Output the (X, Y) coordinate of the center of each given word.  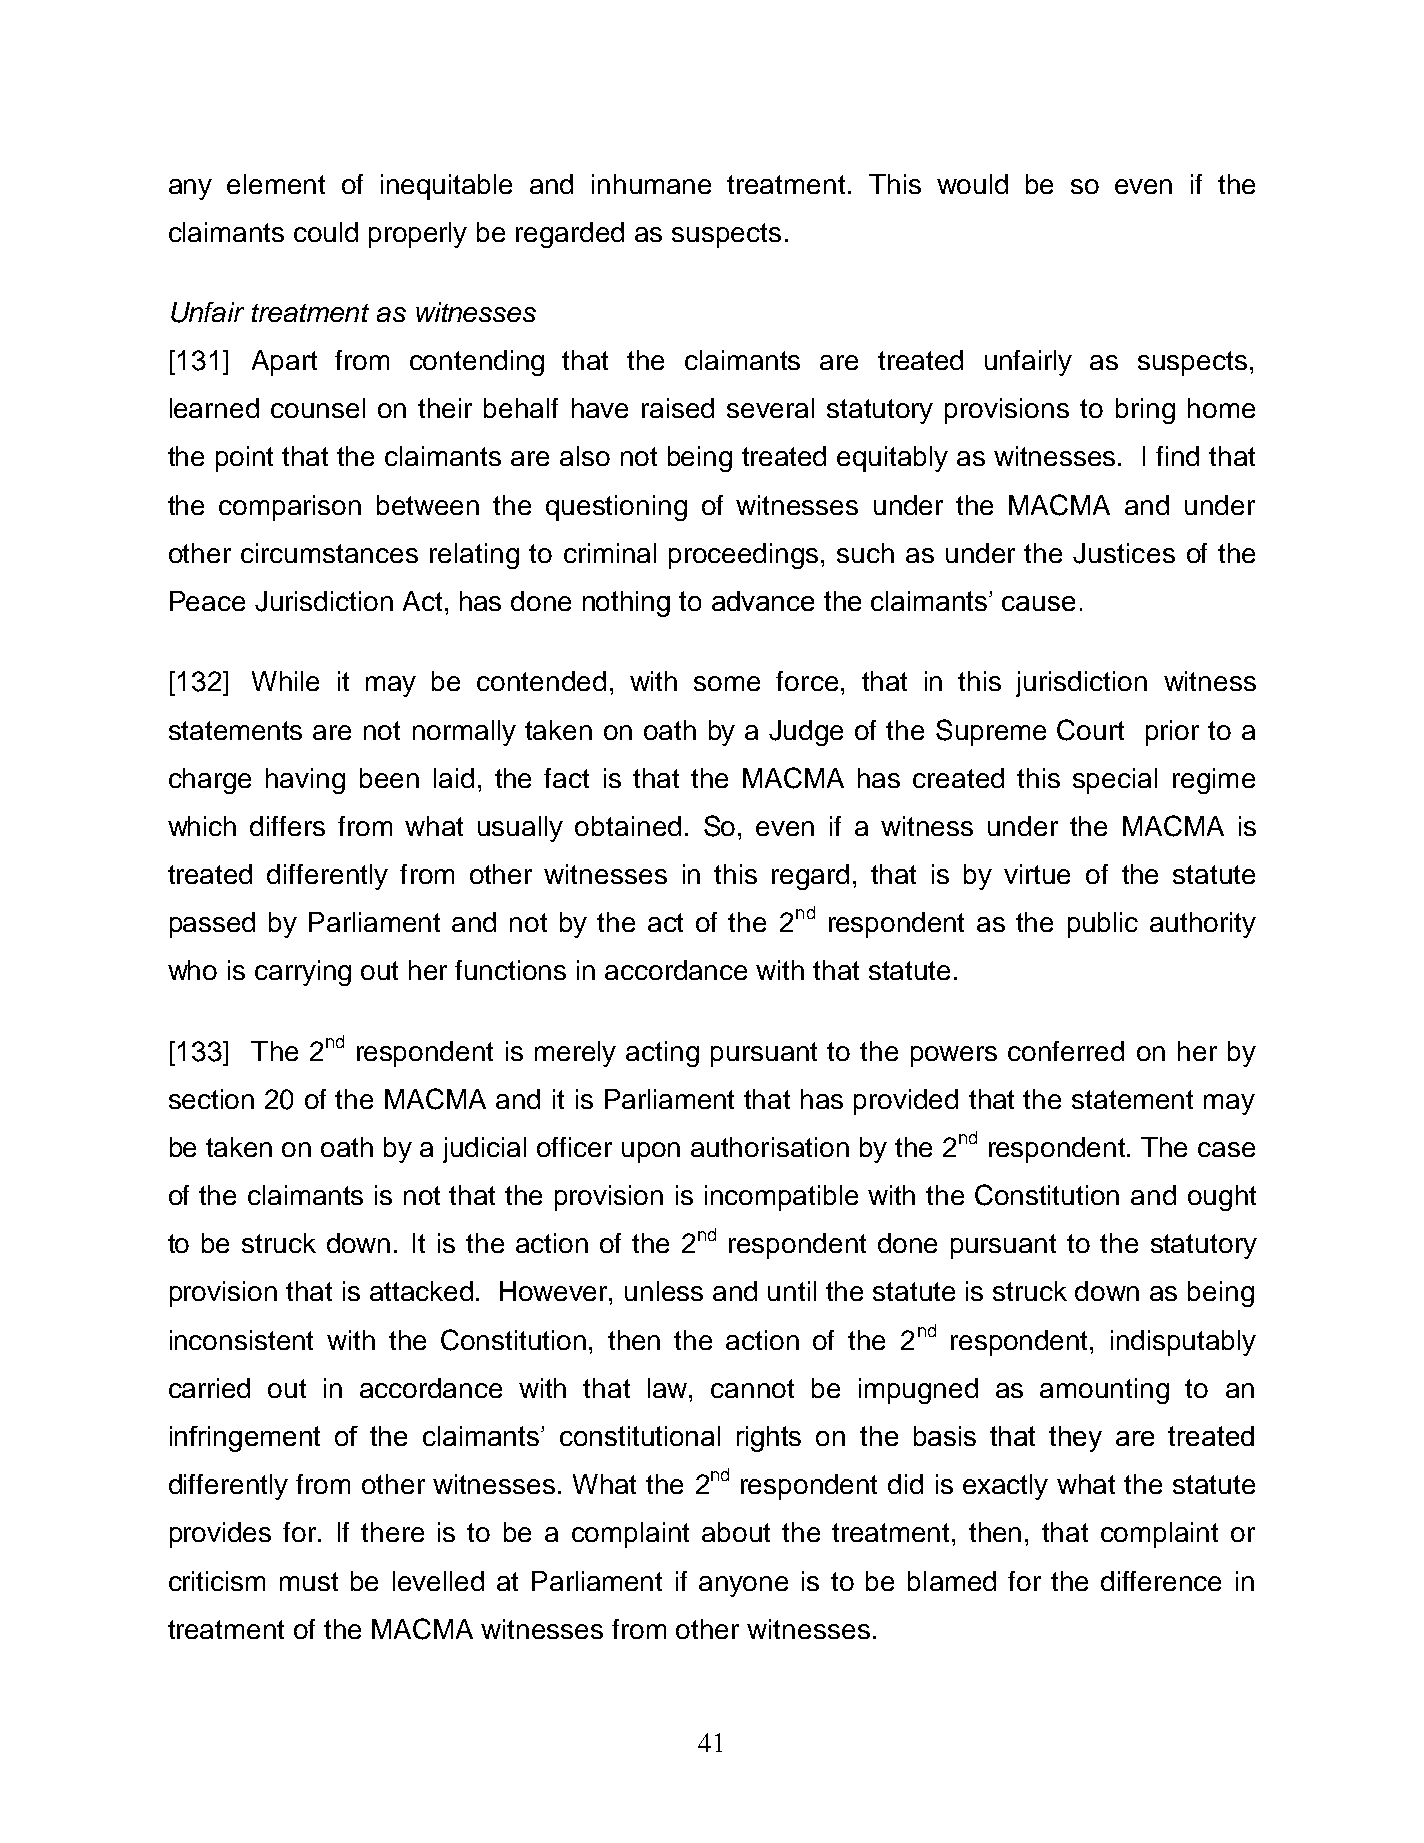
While (285, 681)
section (211, 1099)
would (972, 184)
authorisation (770, 1147)
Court (1090, 730)
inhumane (651, 184)
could (326, 232)
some (727, 683)
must (309, 1581)
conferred (1066, 1051)
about (736, 1532)
